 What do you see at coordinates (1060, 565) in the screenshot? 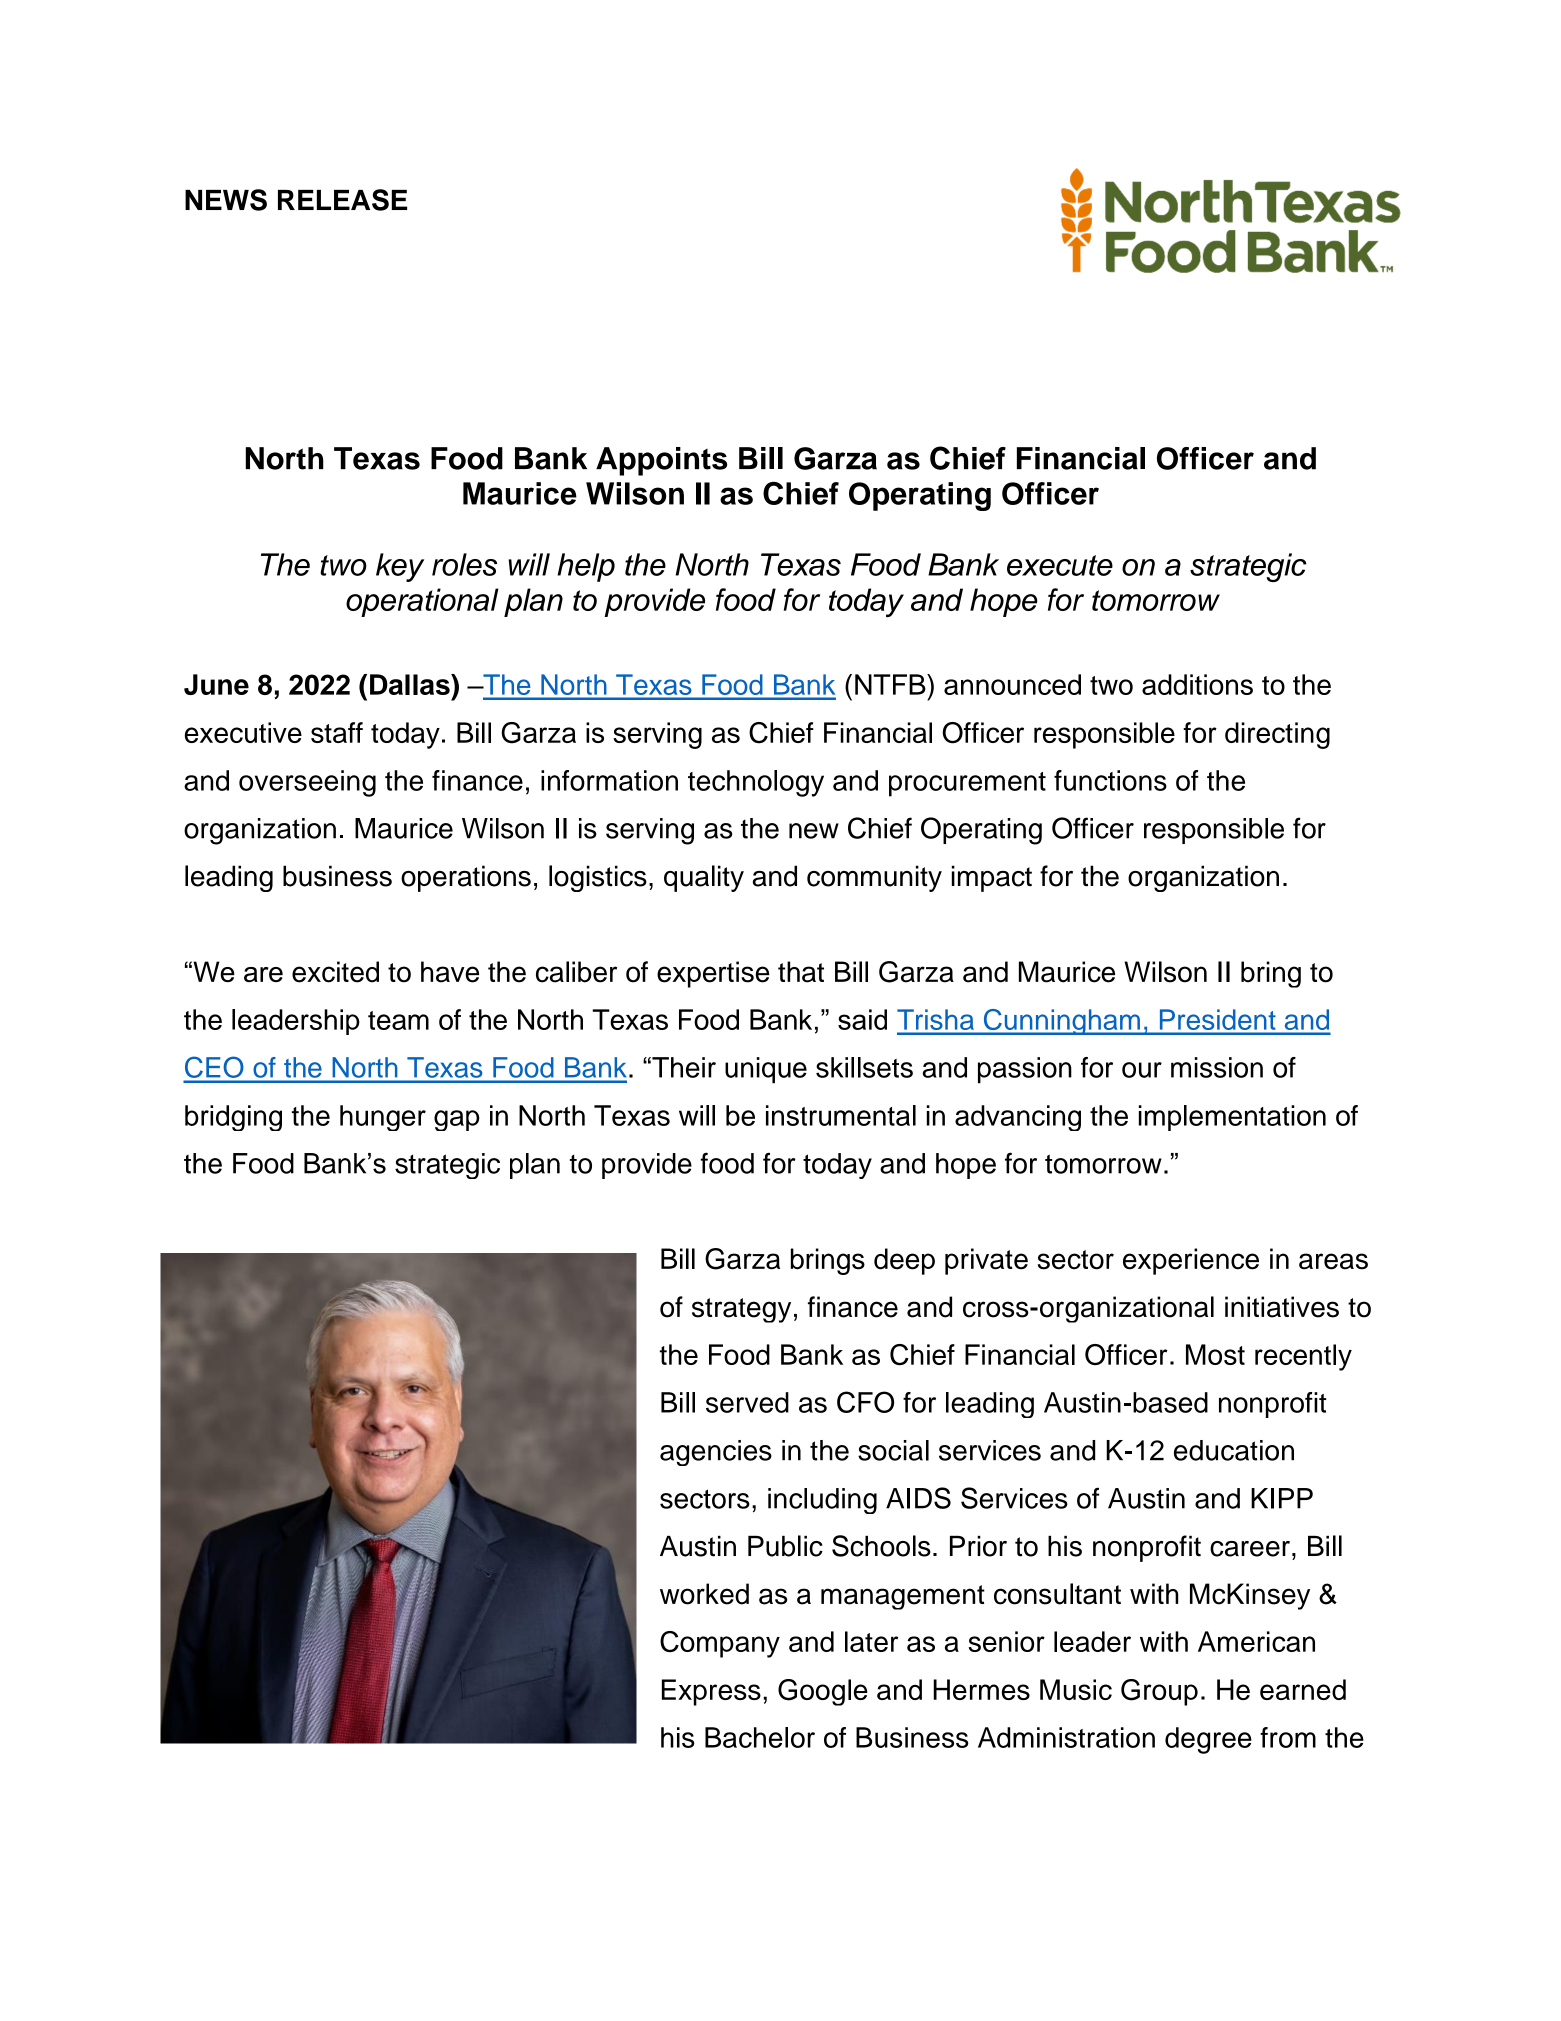
I see `execute` at bounding box center [1060, 565].
